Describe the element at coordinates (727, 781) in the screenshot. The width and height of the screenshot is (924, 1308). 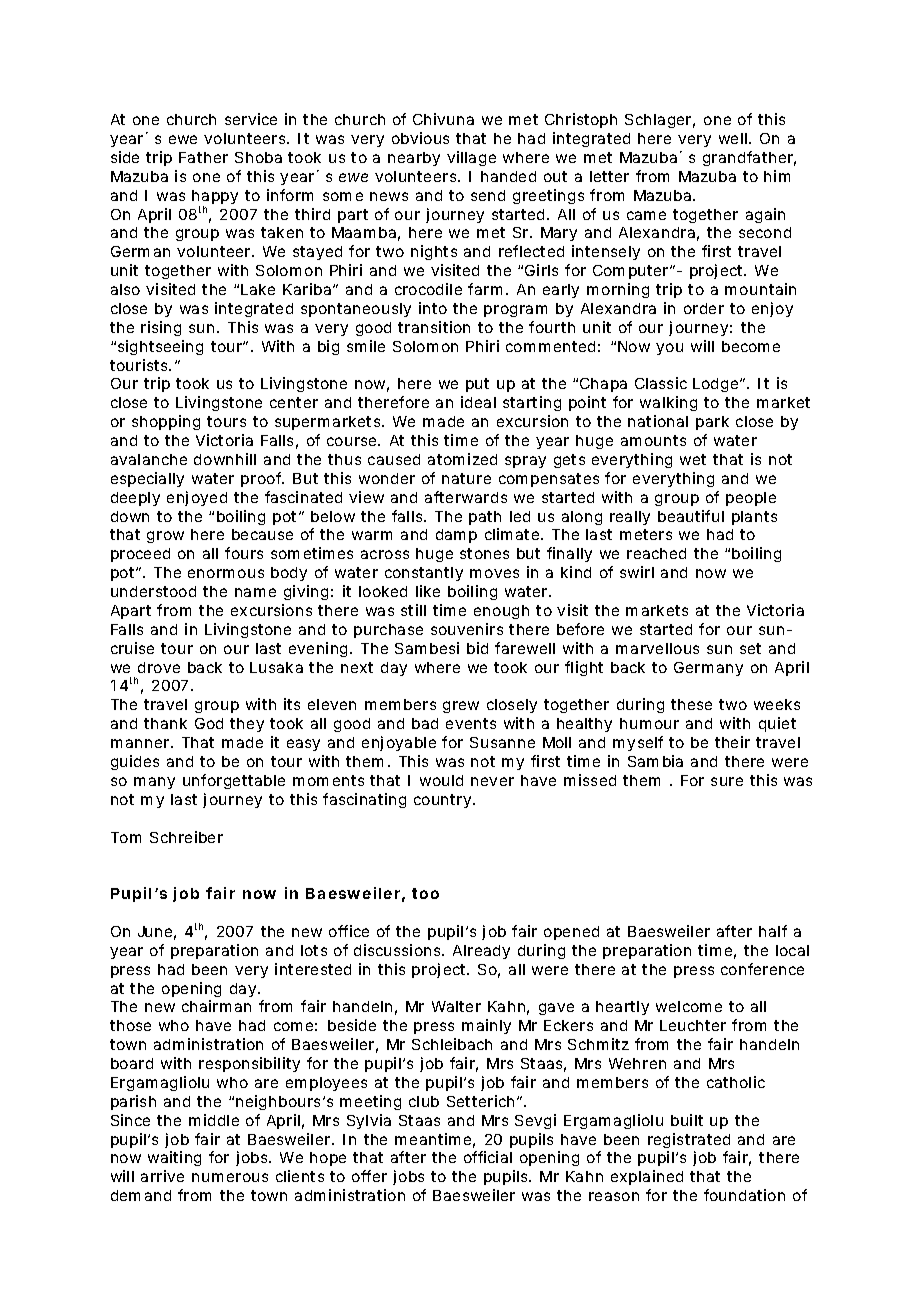
I see `sure` at that location.
